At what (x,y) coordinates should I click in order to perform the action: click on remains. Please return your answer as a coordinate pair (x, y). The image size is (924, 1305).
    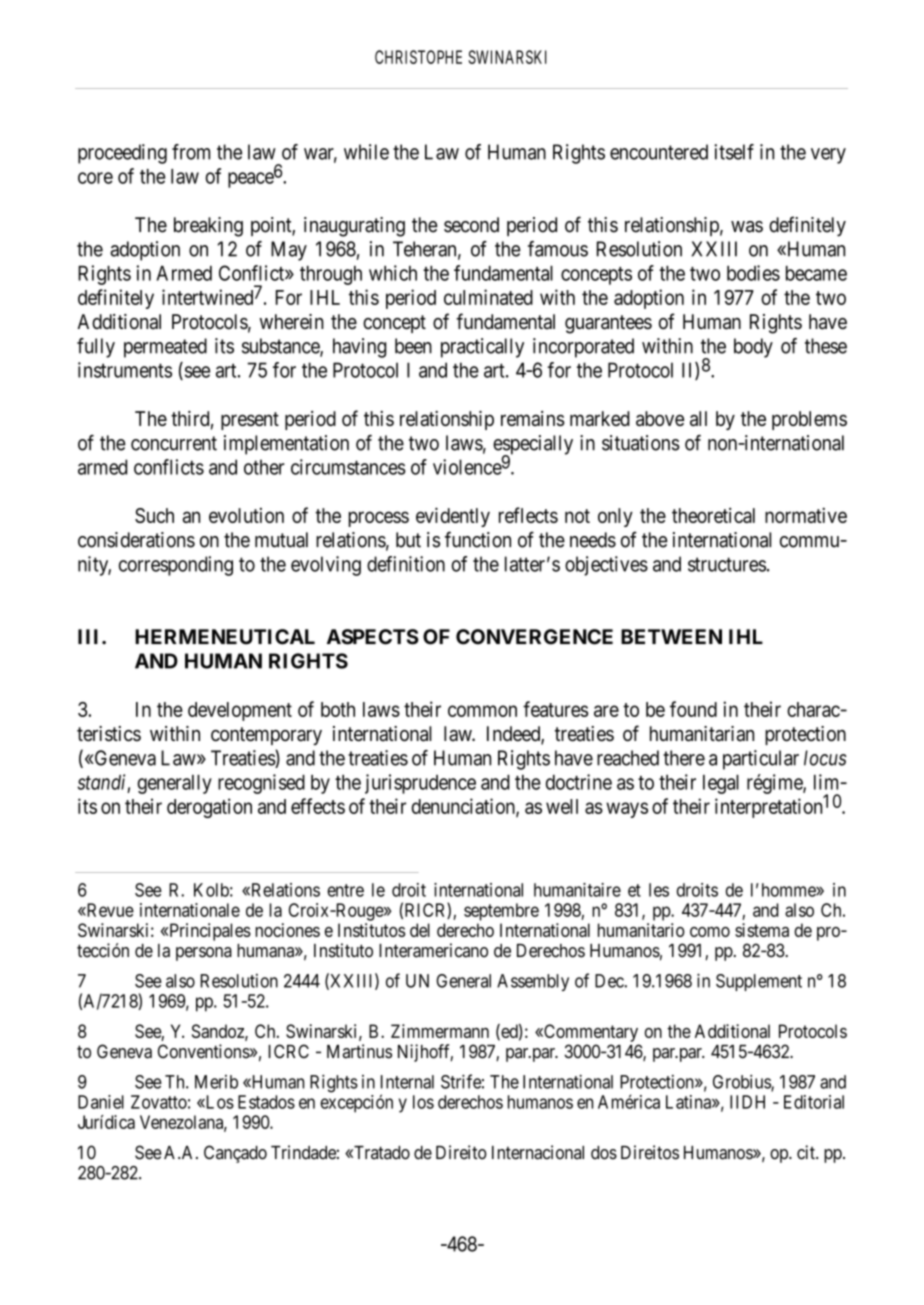
    Looking at the image, I should click on (533, 418).
